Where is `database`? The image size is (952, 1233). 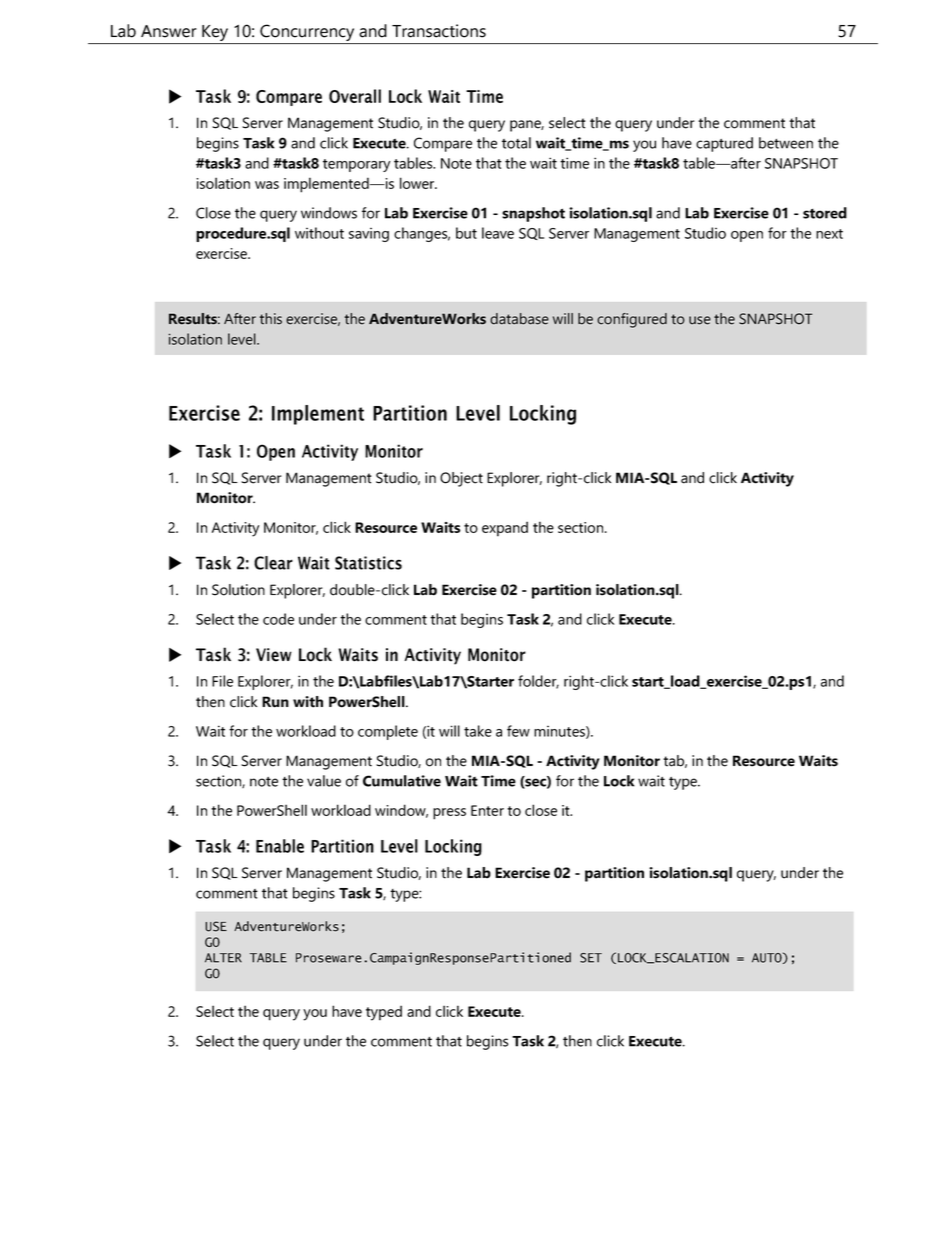
database is located at coordinates (519, 319).
